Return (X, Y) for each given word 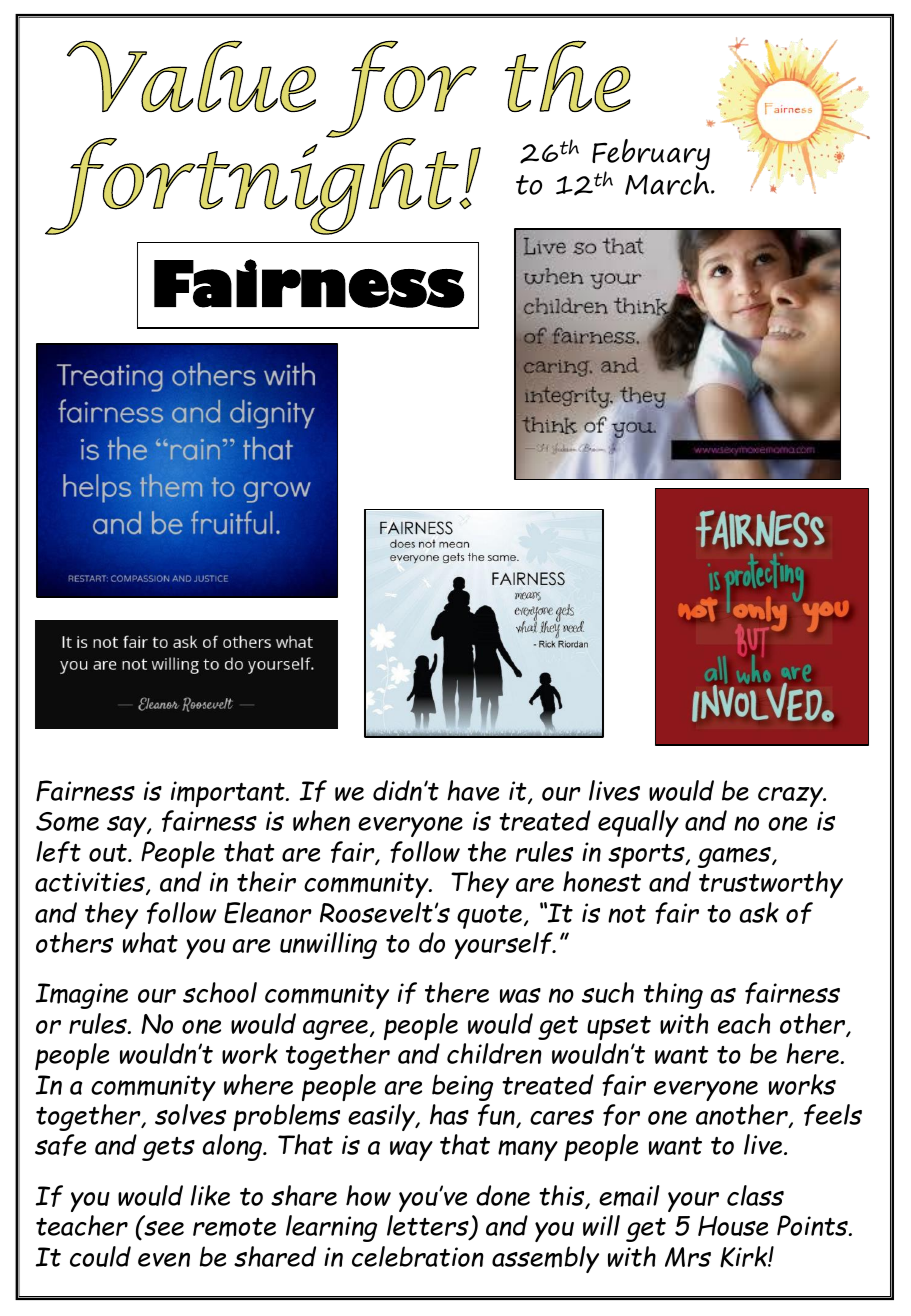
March (668, 183)
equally (638, 823)
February (651, 156)
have (473, 790)
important (229, 794)
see (163, 1227)
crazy (791, 797)
